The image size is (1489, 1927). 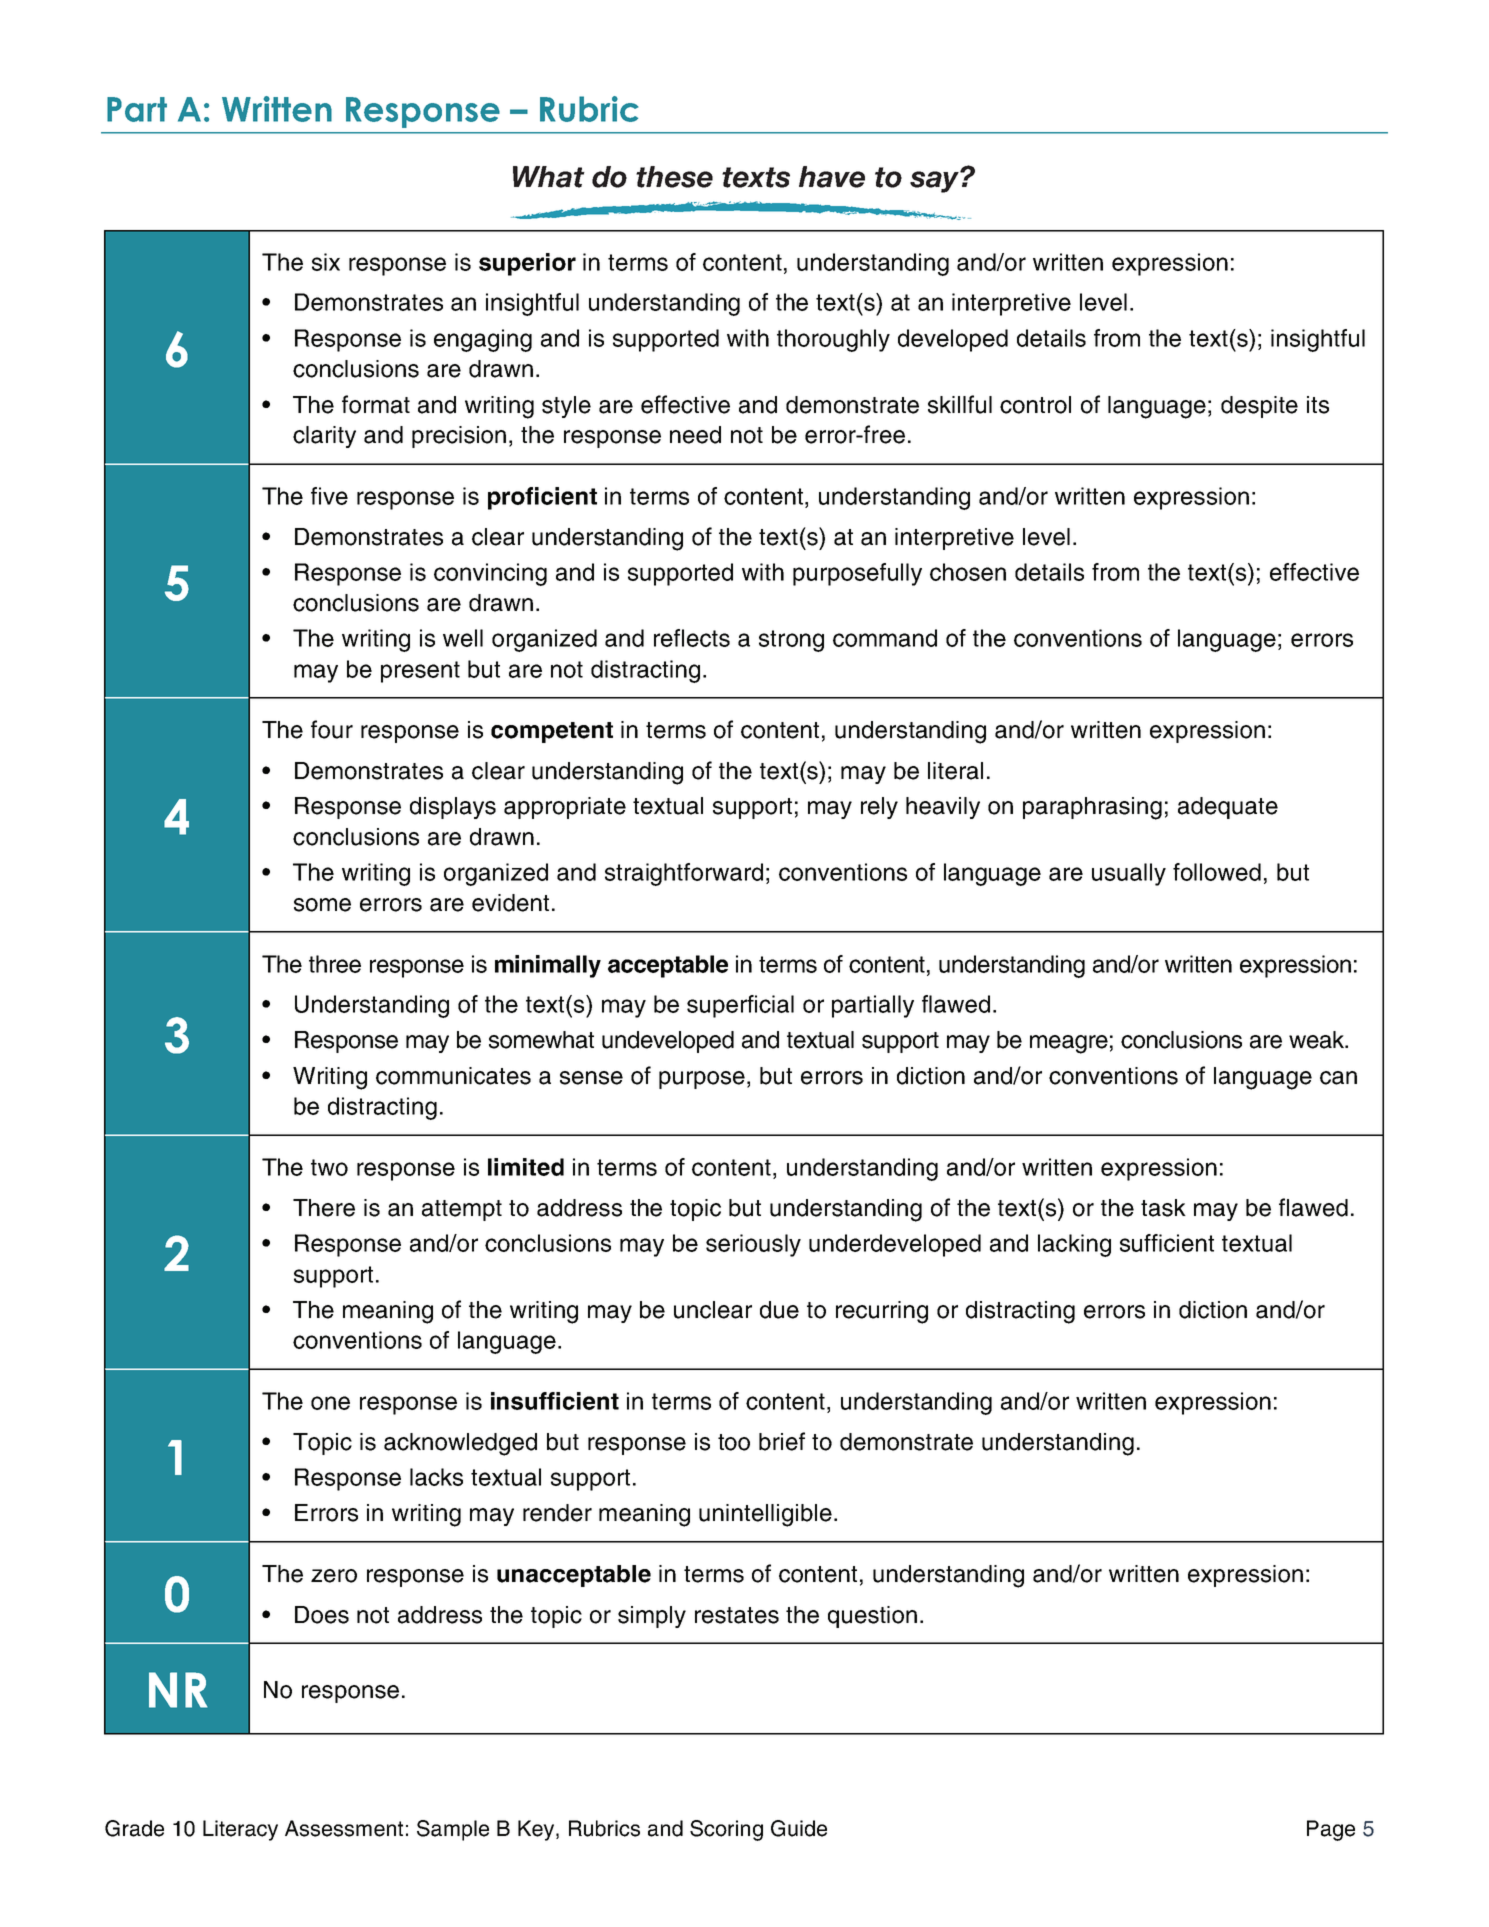 I want to click on say, so click(x=935, y=181).
